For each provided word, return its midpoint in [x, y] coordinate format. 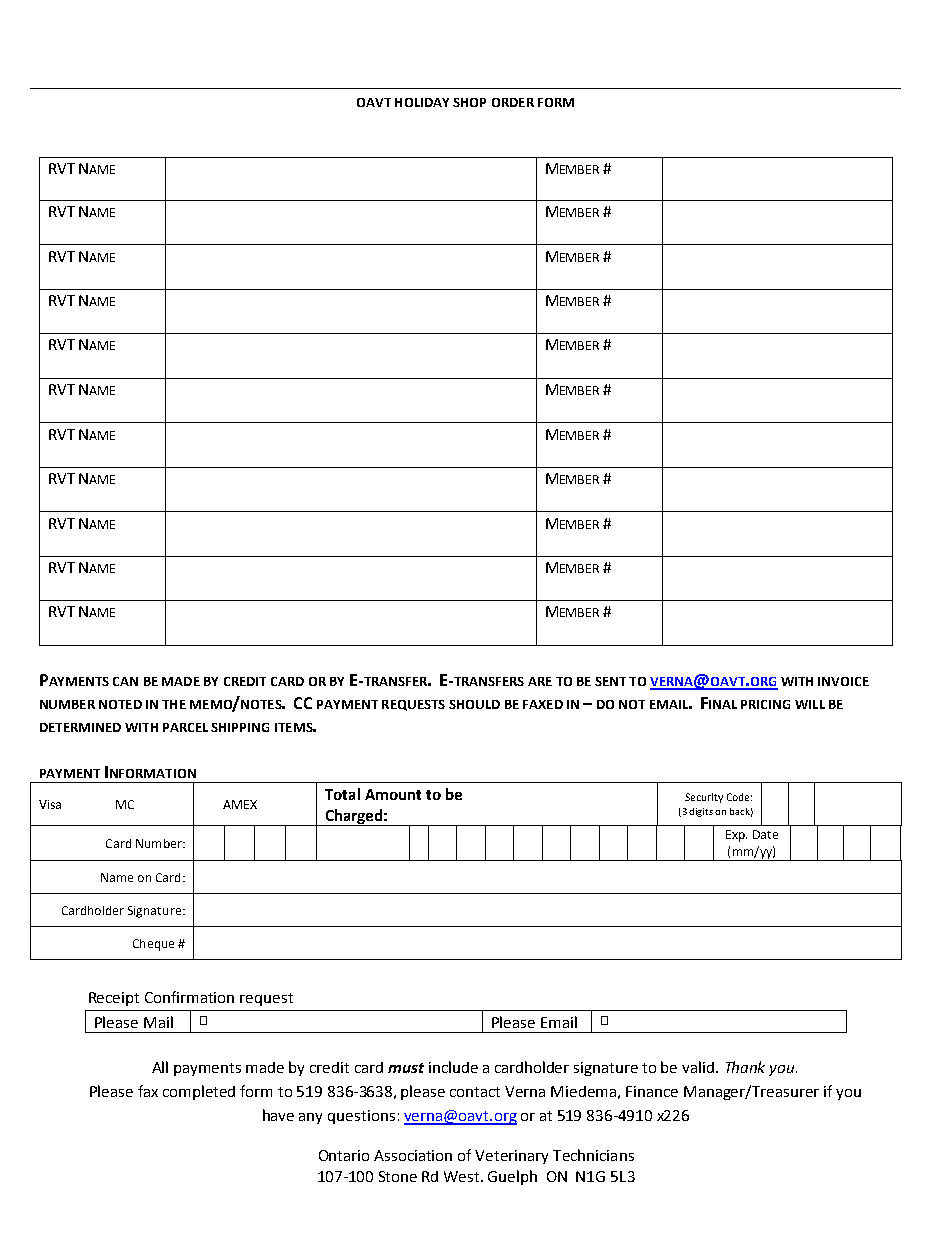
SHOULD [474, 704]
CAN [125, 681]
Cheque [153, 945]
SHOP [469, 102]
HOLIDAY [422, 102]
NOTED [120, 704]
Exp [736, 836]
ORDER [513, 102]
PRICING [765, 704]
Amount [393, 794]
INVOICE [843, 681]
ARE [540, 681]
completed [199, 1092]
